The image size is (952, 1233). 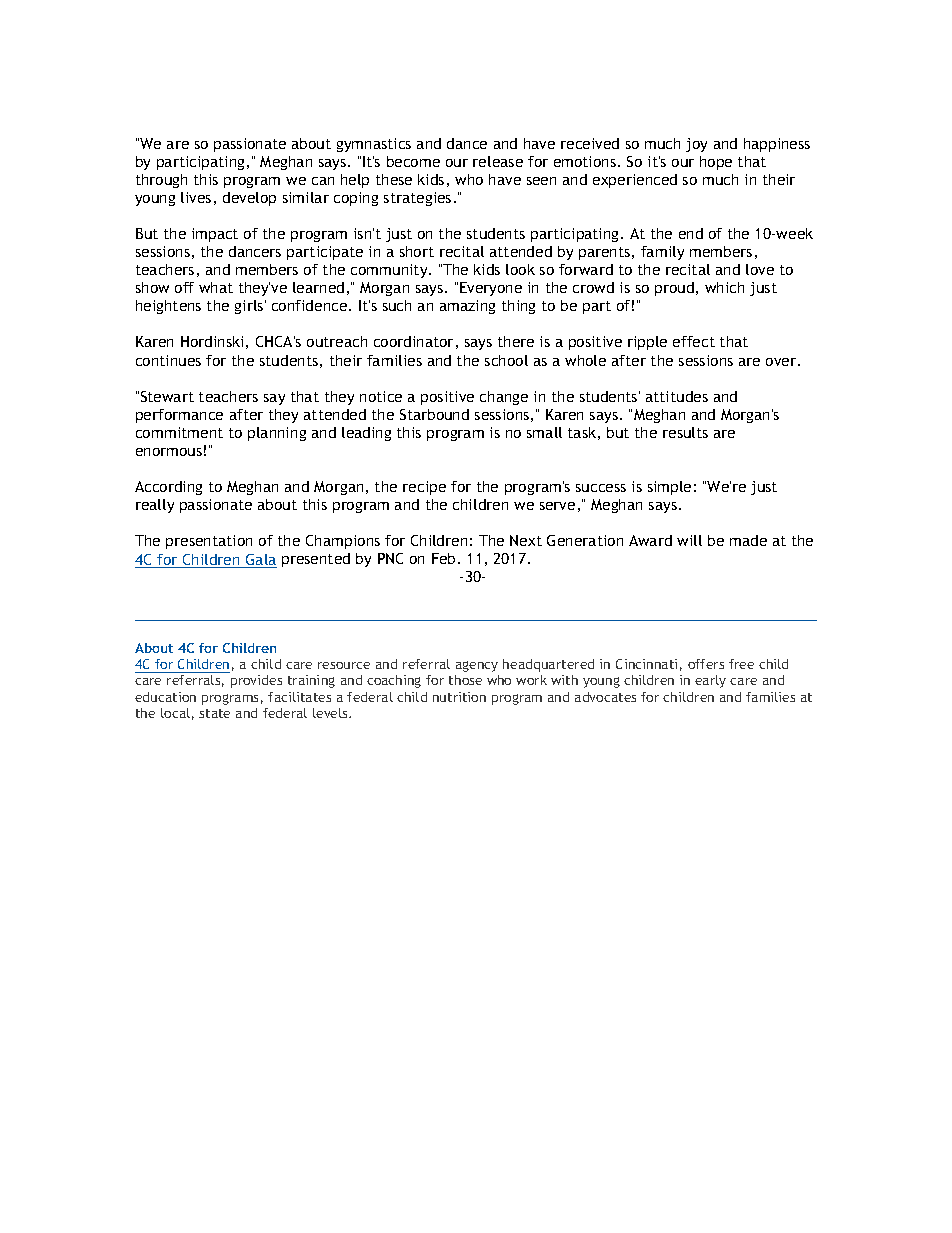 I want to click on through, so click(x=161, y=181).
